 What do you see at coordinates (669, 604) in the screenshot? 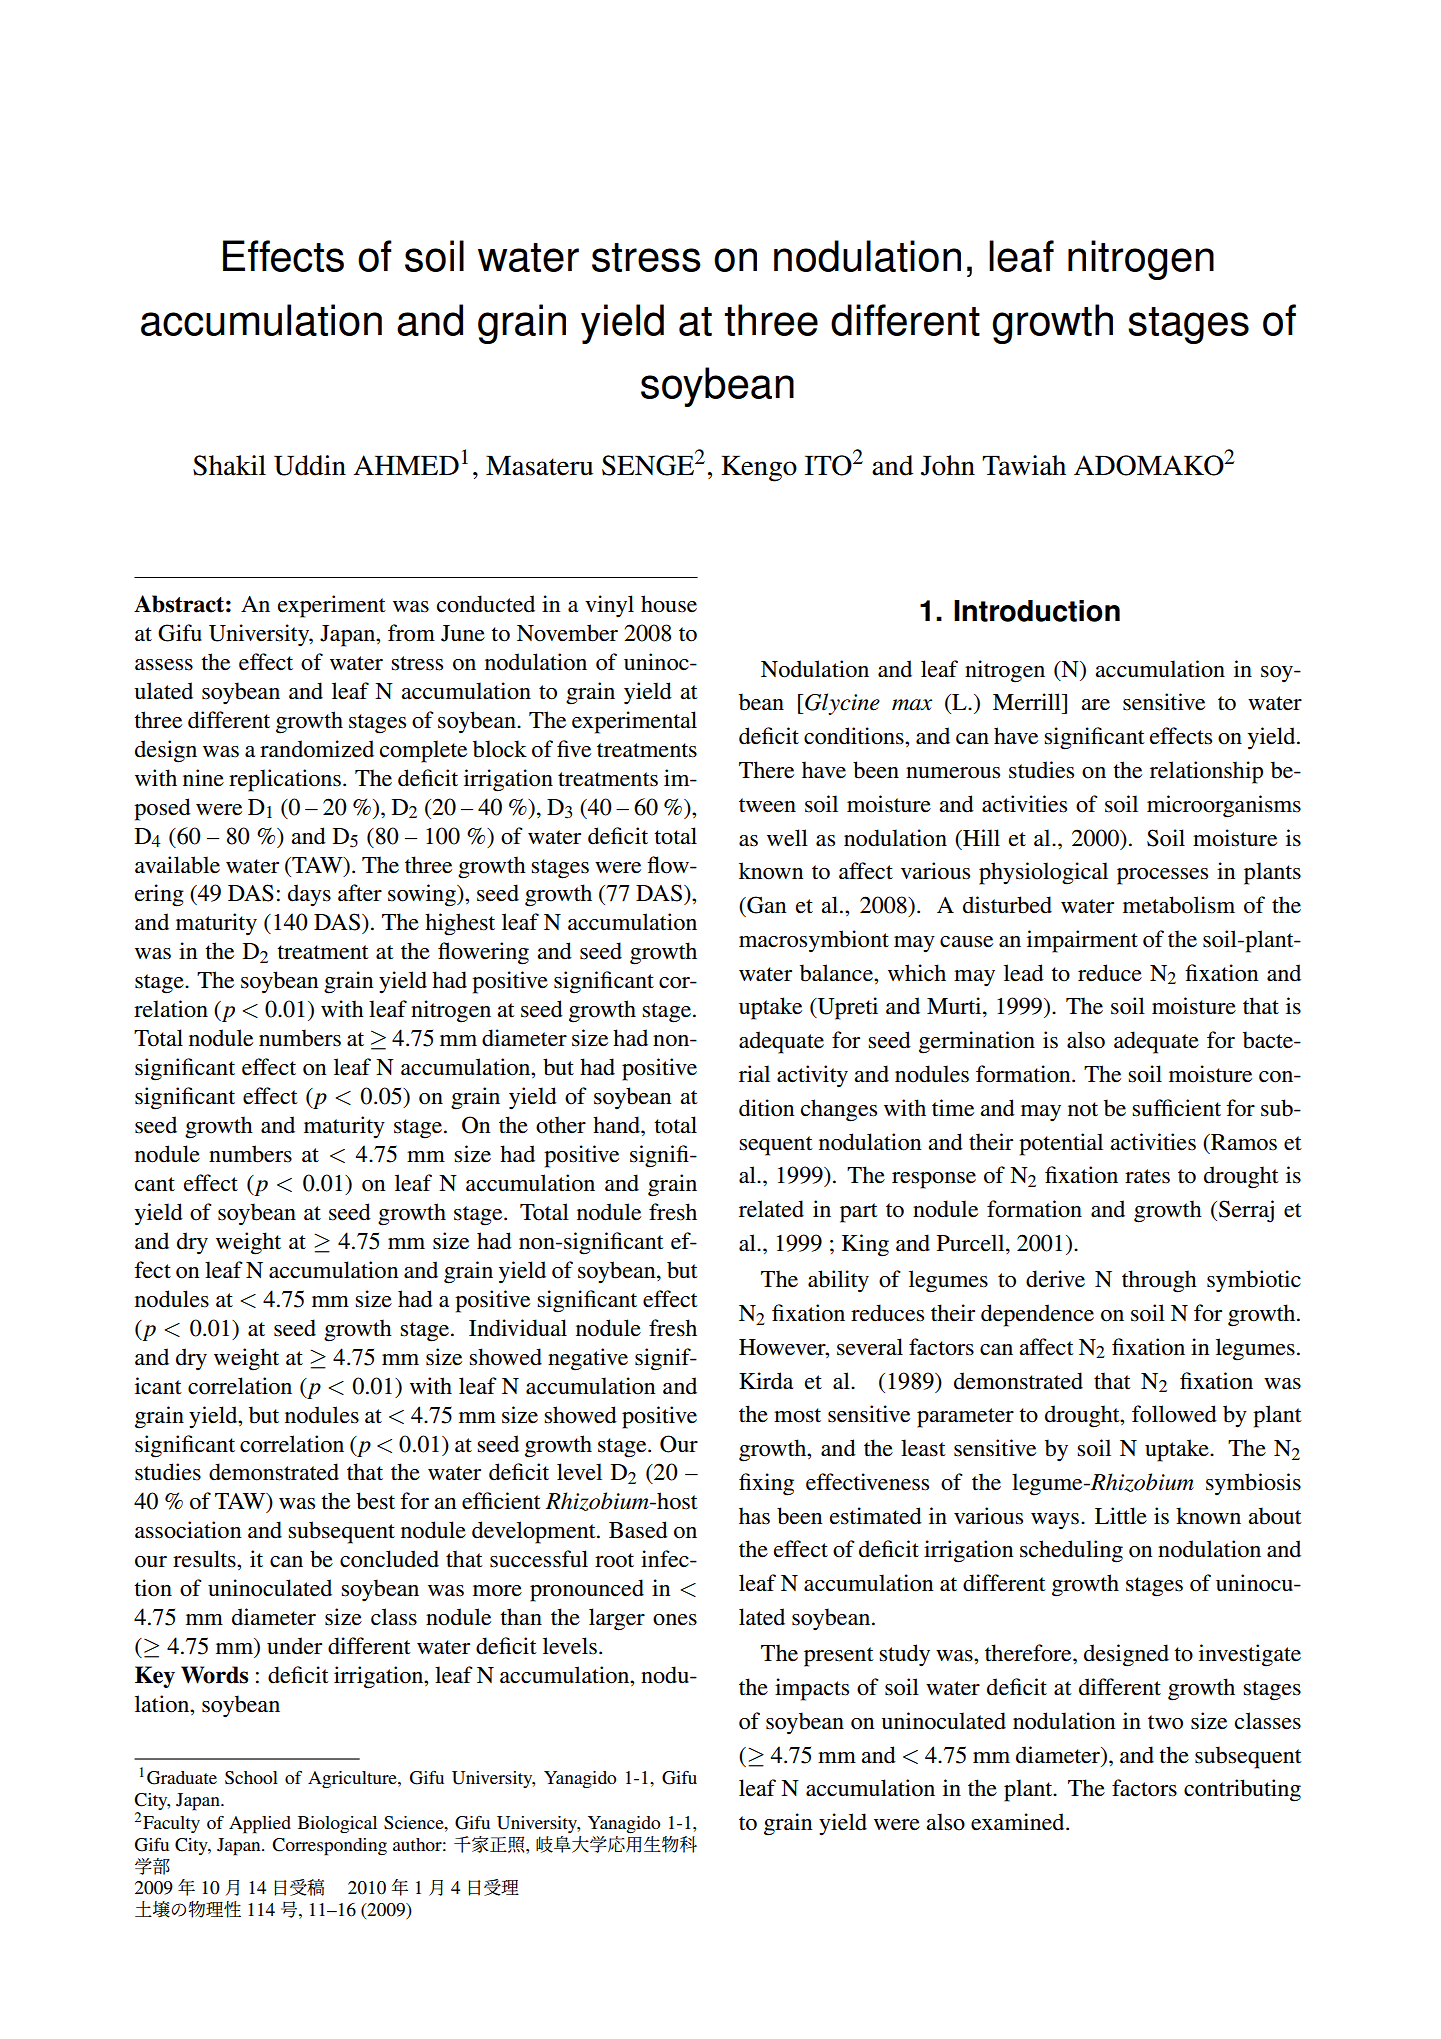
I see `house` at bounding box center [669, 604].
